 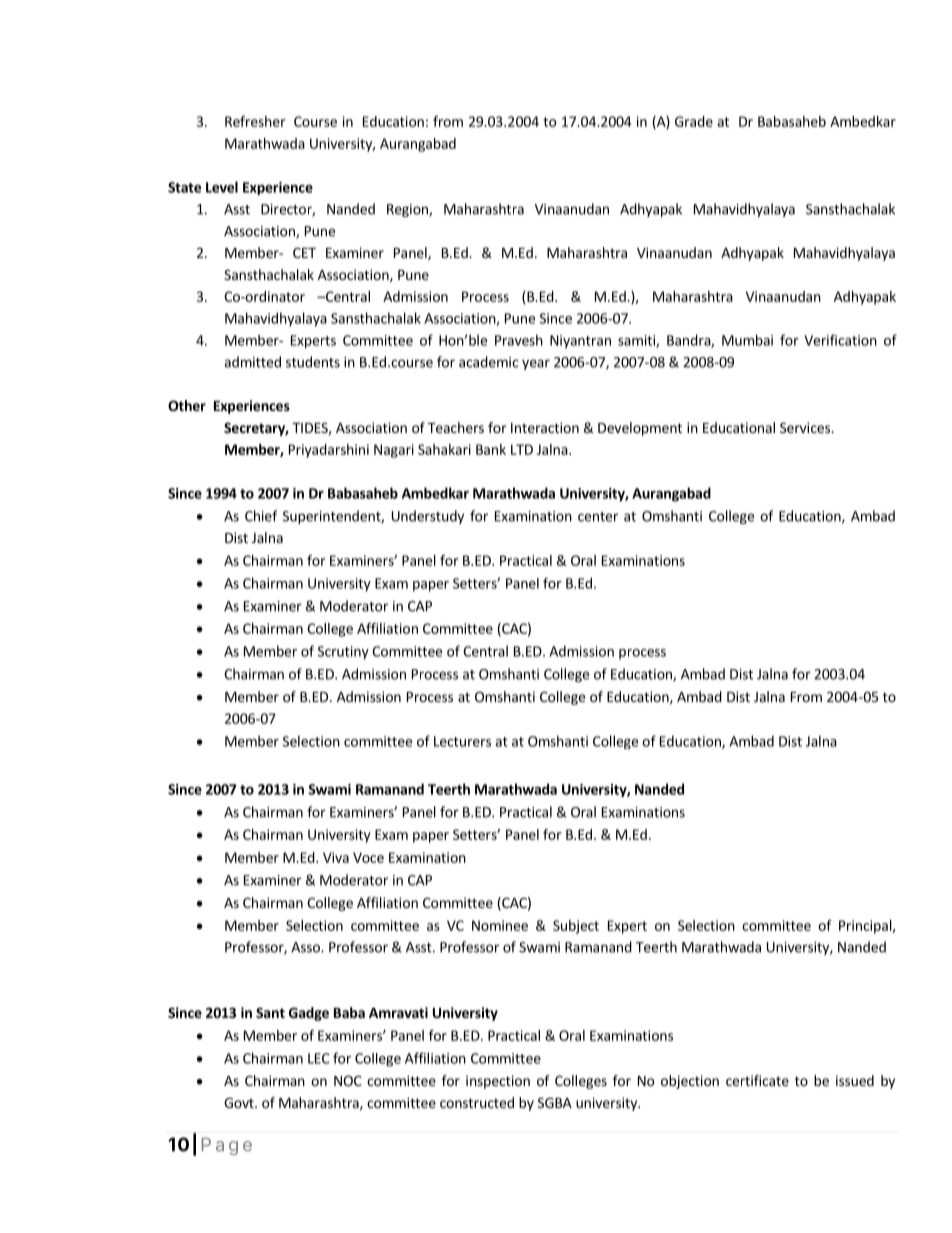 What do you see at coordinates (343, 653) in the screenshot?
I see `Scrutiny` at bounding box center [343, 653].
